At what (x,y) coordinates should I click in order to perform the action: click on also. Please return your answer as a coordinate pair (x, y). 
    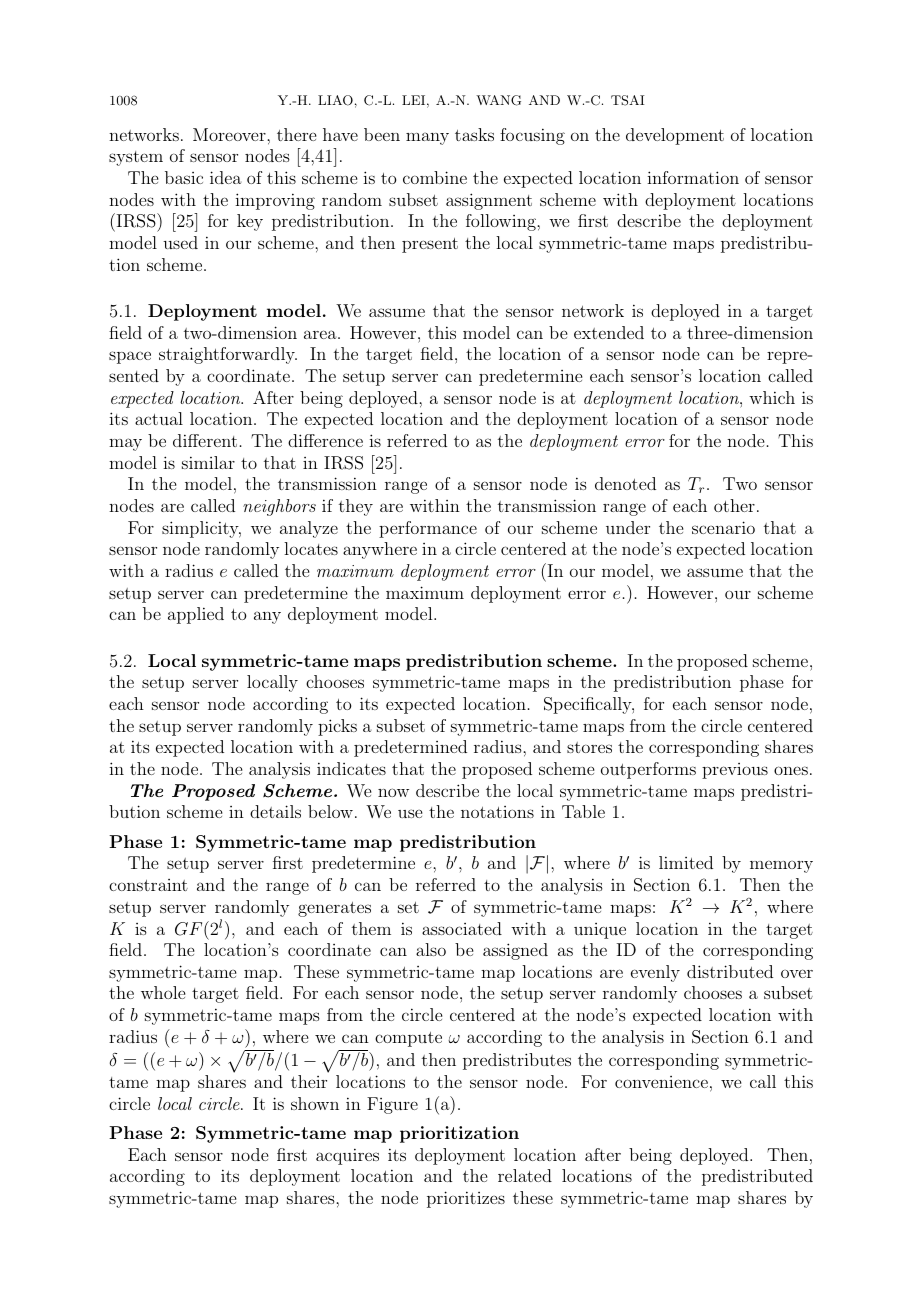
    Looking at the image, I should click on (431, 949).
